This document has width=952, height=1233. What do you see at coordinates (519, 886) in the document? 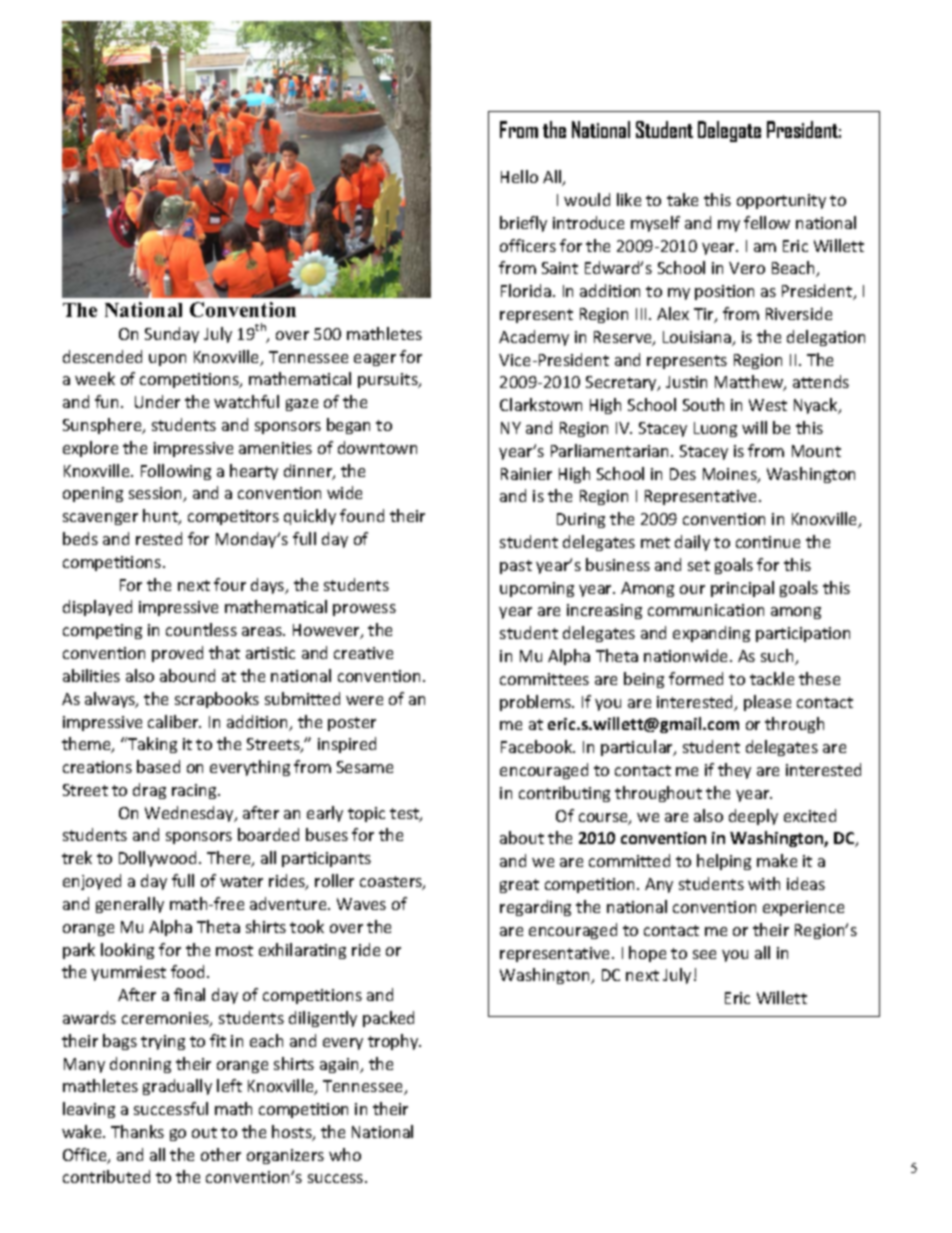
I see `great` at bounding box center [519, 886].
